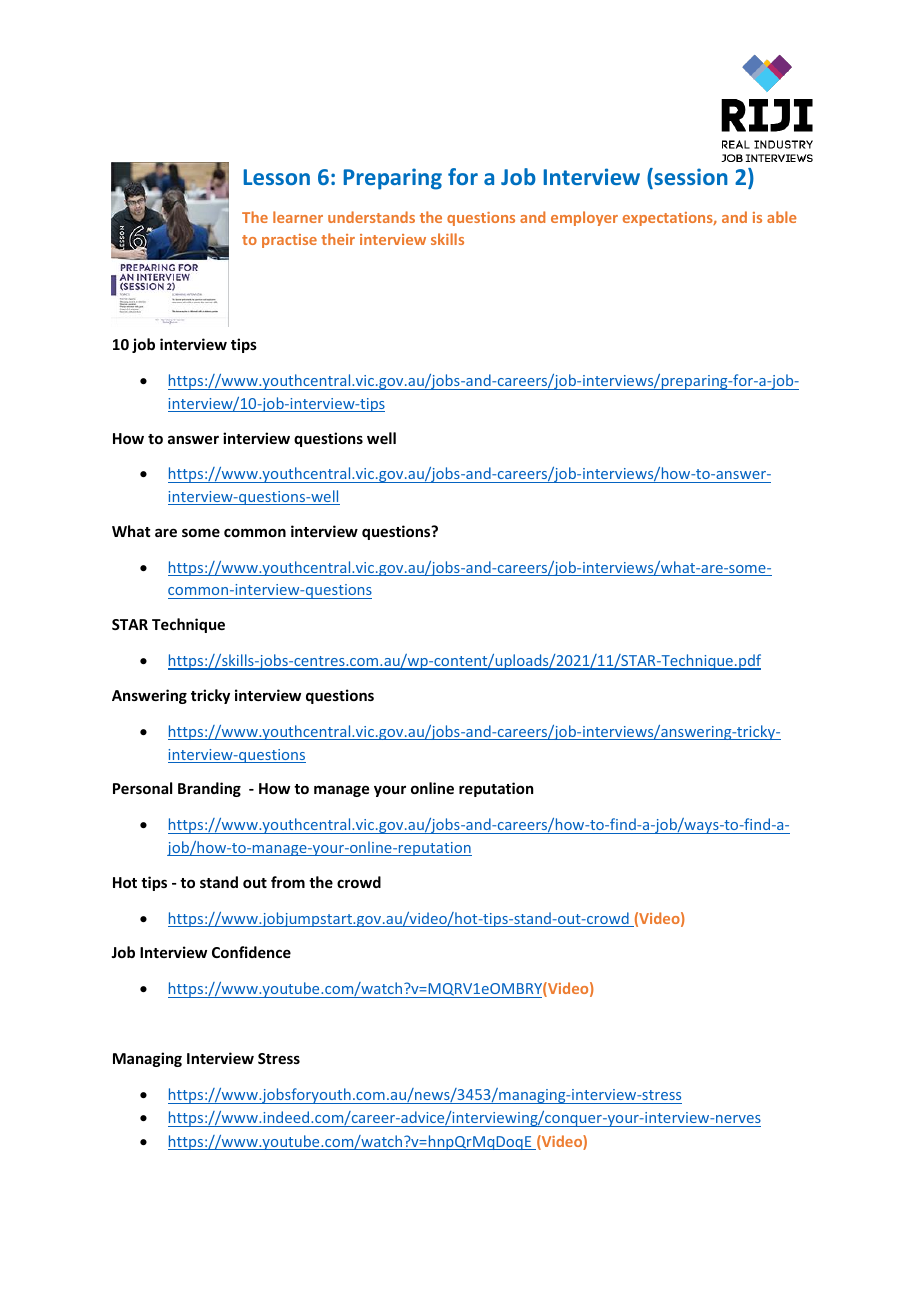 The height and width of the image is (1308, 924). I want to click on Confidence, so click(251, 952).
